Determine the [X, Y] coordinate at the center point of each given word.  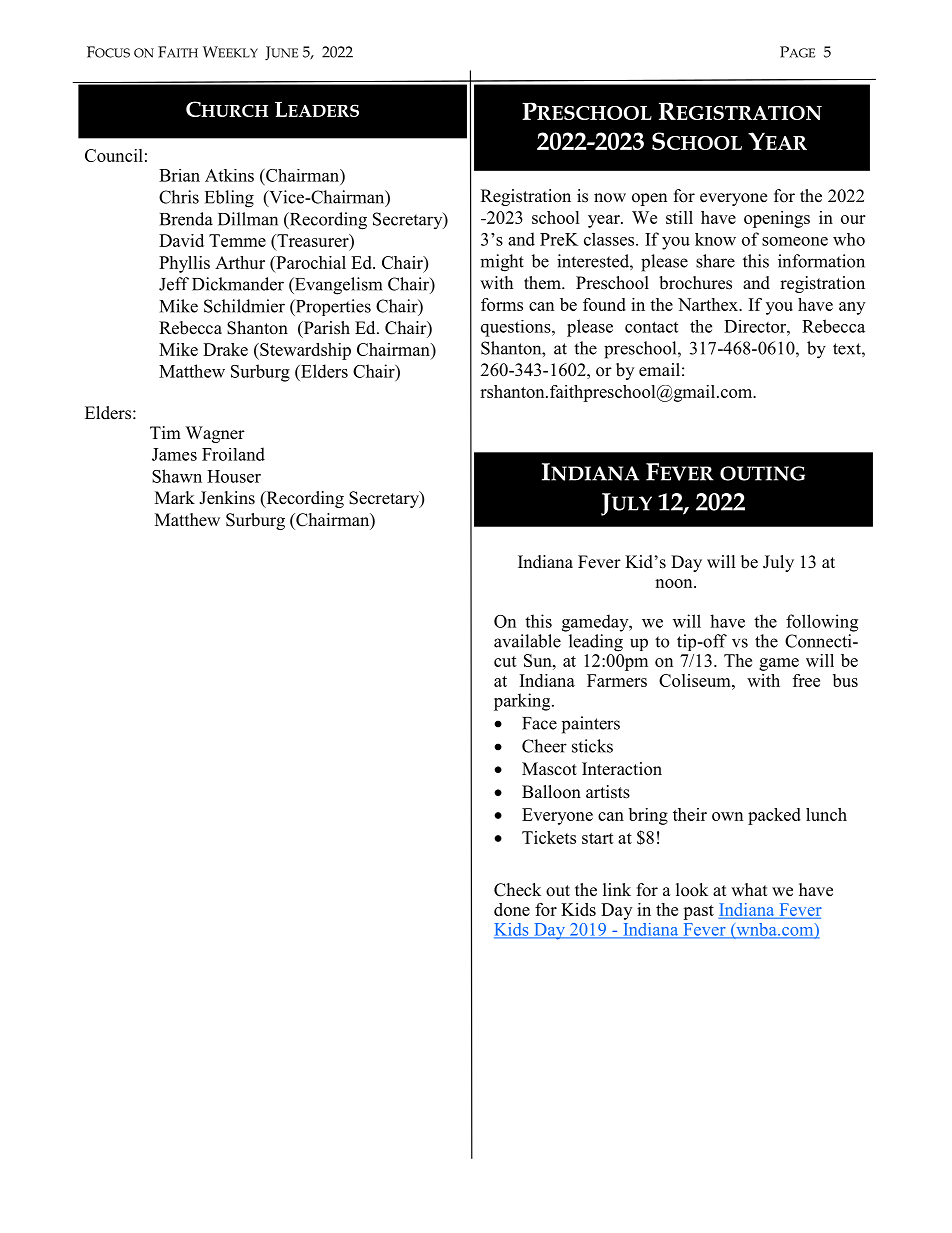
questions [517, 328]
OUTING [762, 473]
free [806, 680]
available [527, 641]
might [502, 263]
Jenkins [227, 498]
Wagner [215, 434]
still [679, 217]
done [512, 909]
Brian [179, 175]
